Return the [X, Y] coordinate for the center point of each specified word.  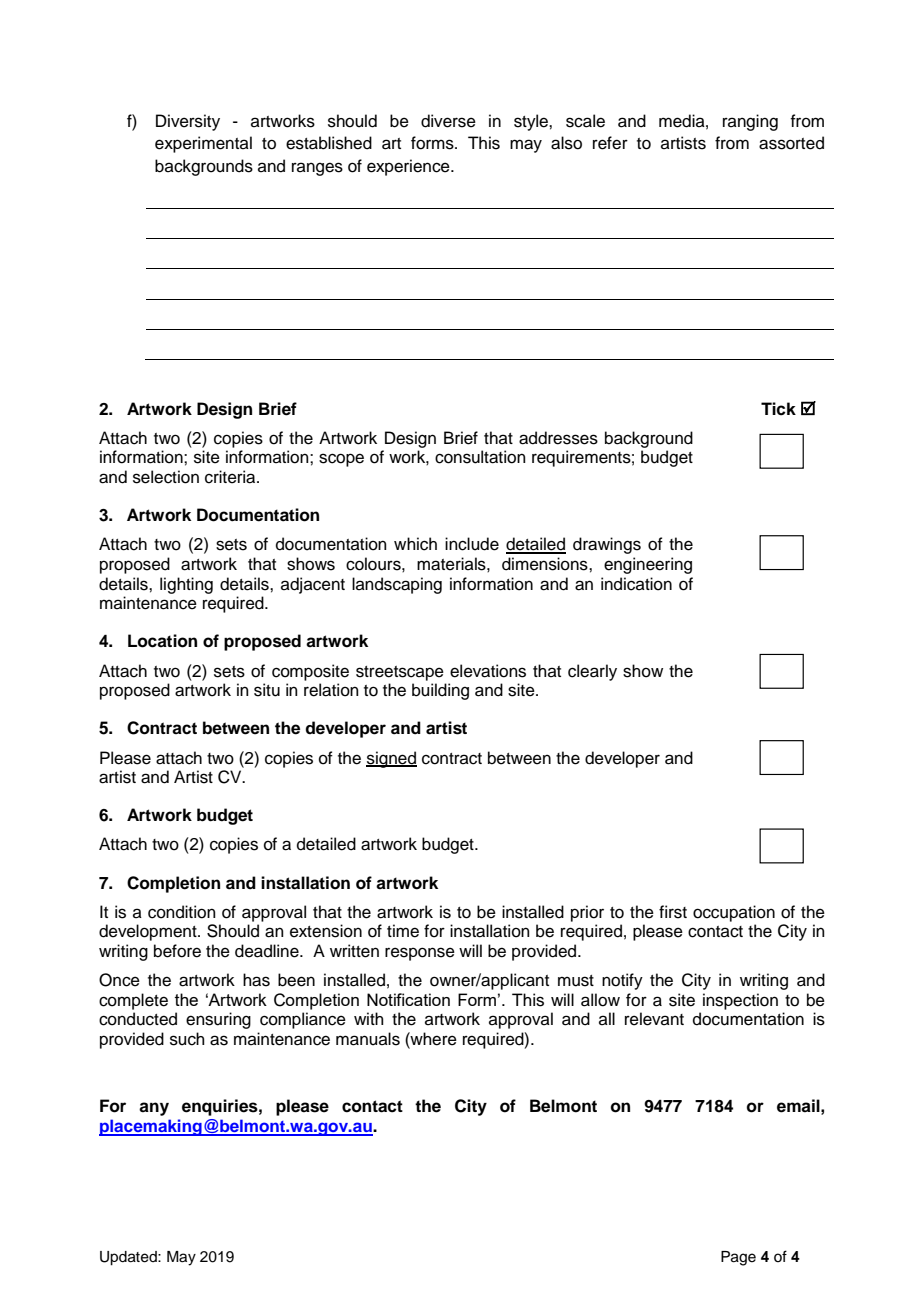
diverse [448, 121]
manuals [368, 1039]
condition [182, 912]
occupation [734, 913]
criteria [231, 477]
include [472, 544]
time [403, 931]
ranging [750, 122]
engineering [648, 565]
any [154, 1109]
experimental [203, 144]
